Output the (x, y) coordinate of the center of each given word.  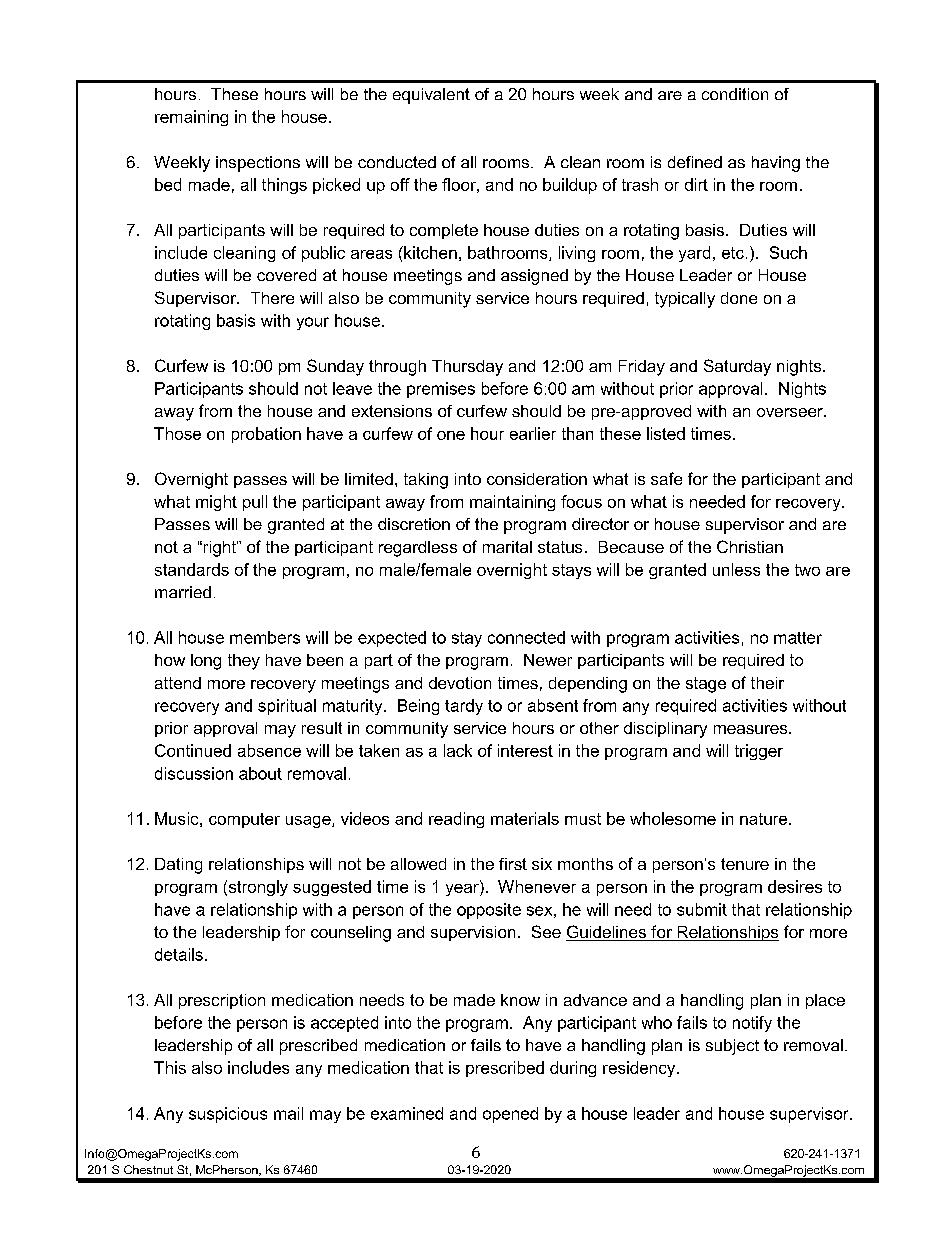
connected (526, 637)
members (265, 637)
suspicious (228, 1115)
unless (736, 569)
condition (735, 94)
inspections (258, 164)
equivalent (431, 96)
